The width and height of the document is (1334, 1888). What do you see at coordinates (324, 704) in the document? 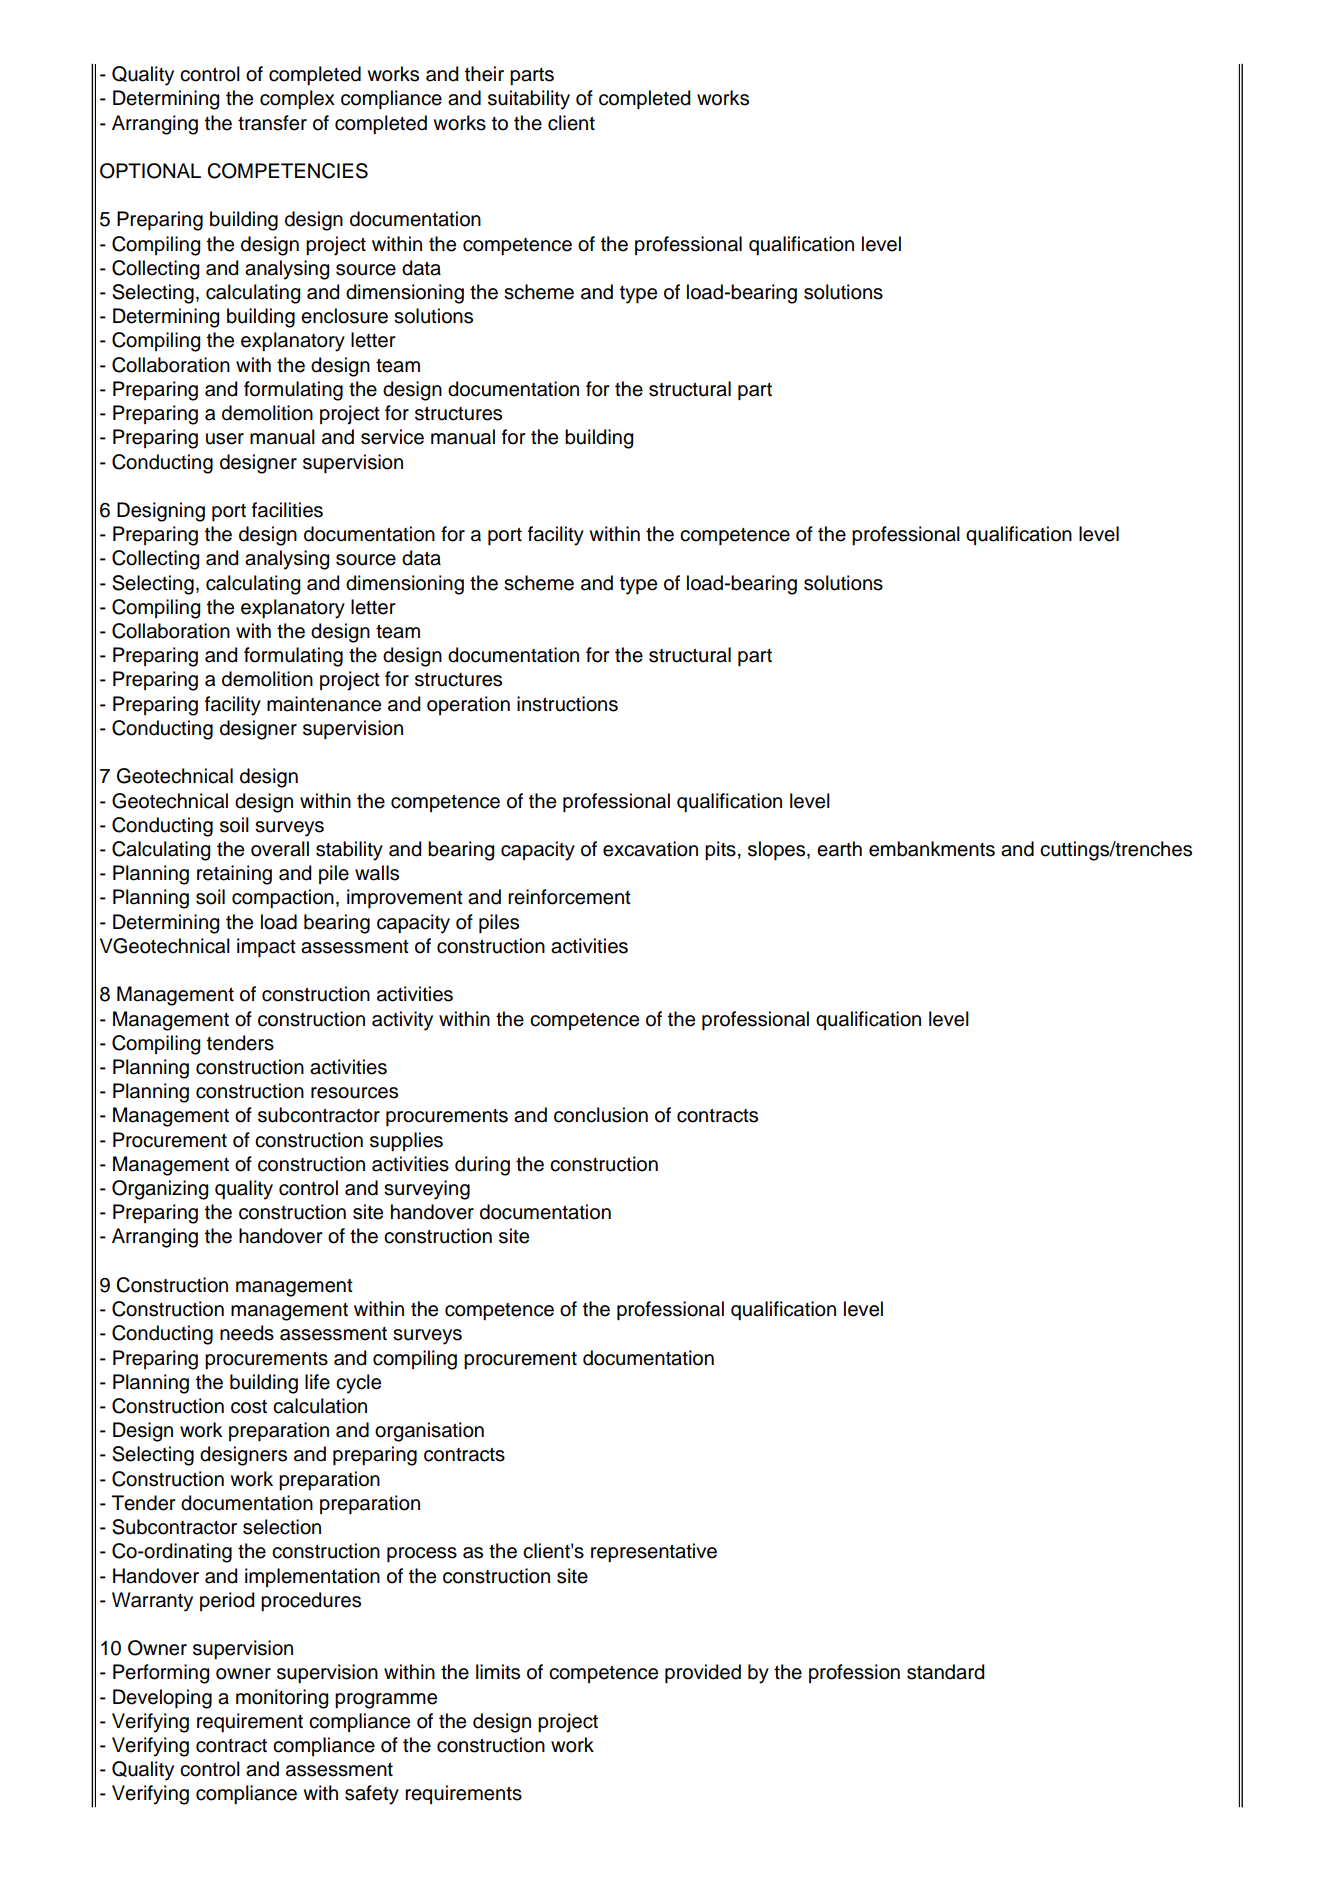
I see `maintenance` at bounding box center [324, 704].
